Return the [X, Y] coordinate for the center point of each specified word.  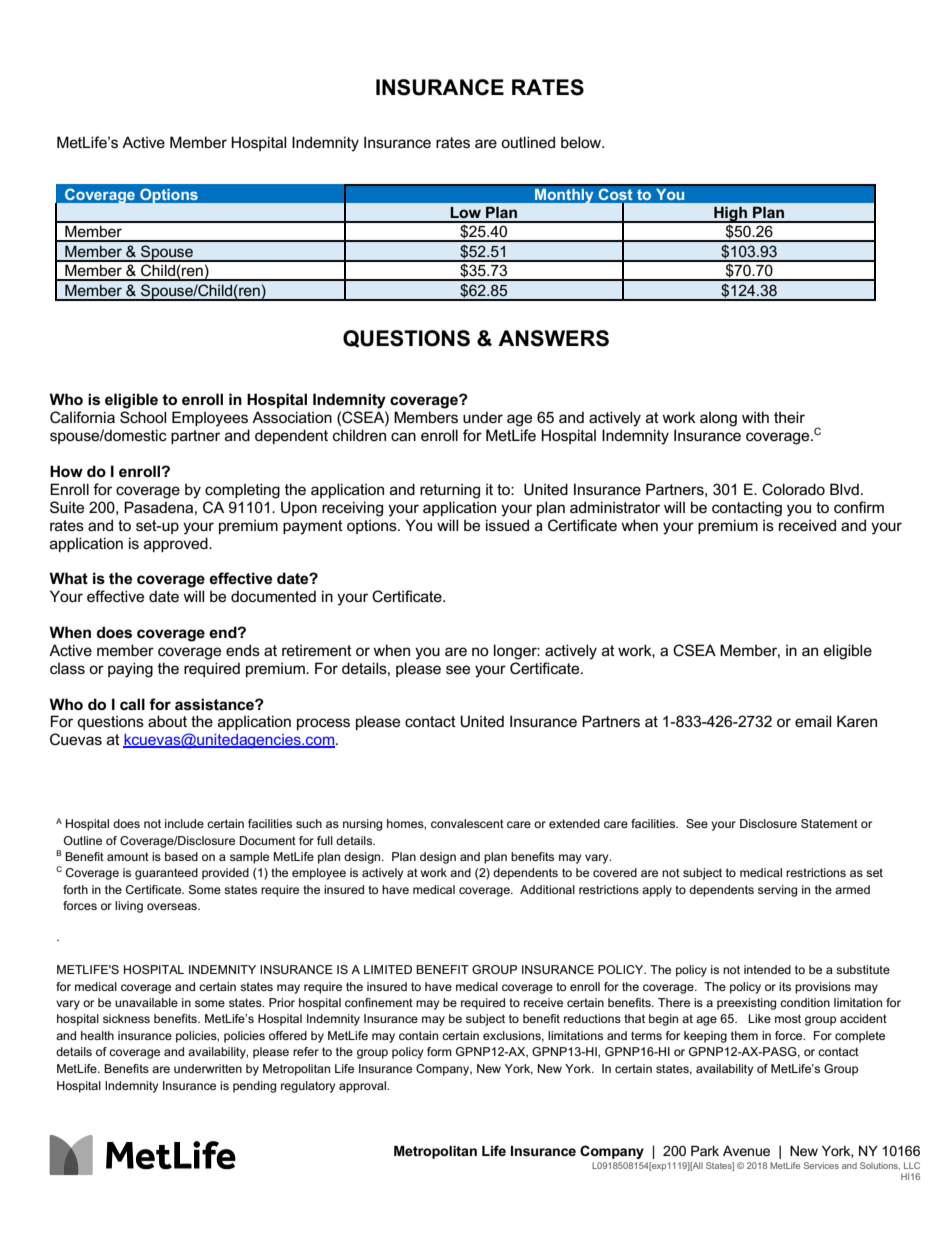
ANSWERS [553, 338]
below [582, 142]
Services [821, 1165]
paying [130, 670]
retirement [317, 650]
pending [254, 1087]
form [439, 1051]
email [813, 721]
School [143, 417]
